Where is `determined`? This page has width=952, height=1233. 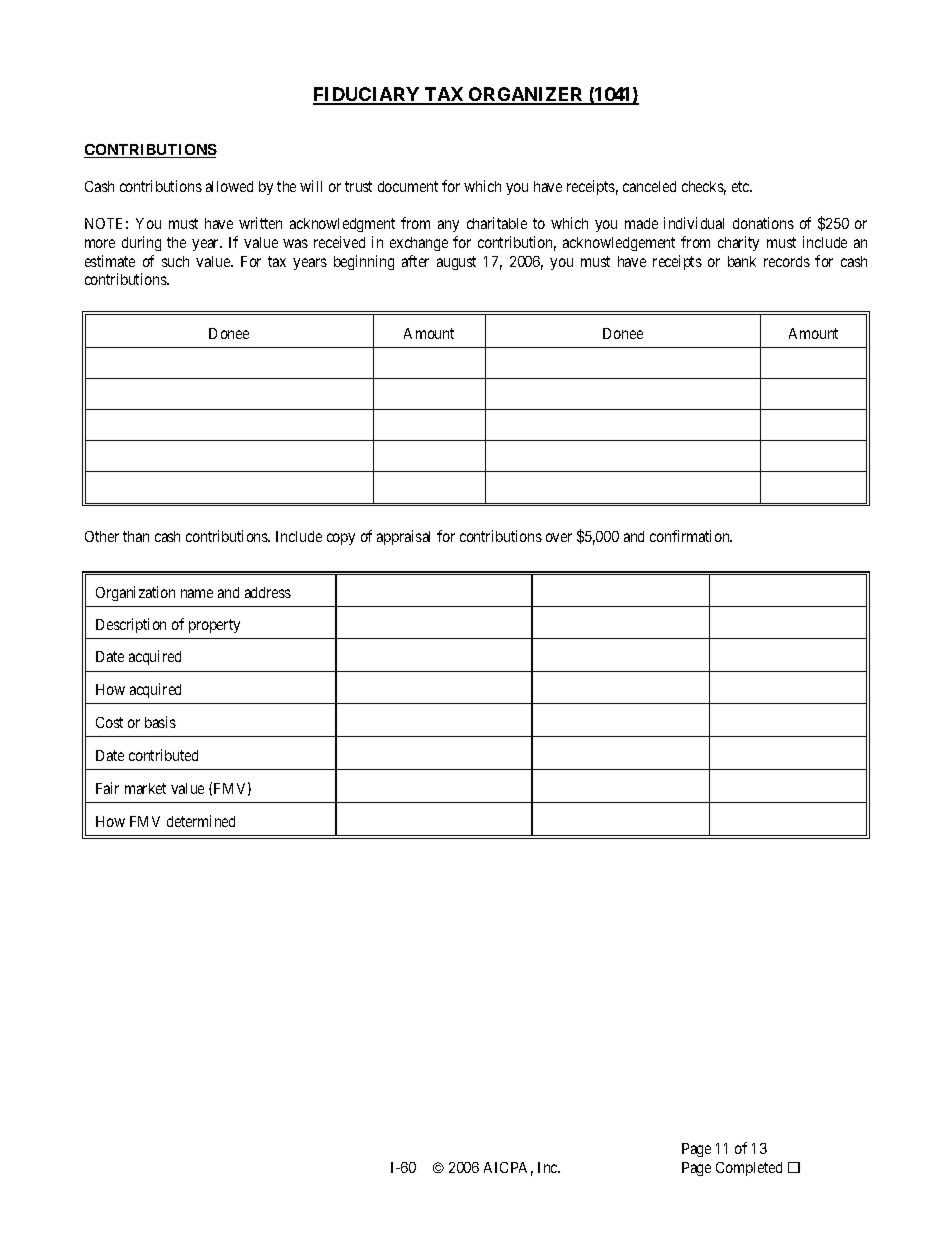
determined is located at coordinates (201, 821).
